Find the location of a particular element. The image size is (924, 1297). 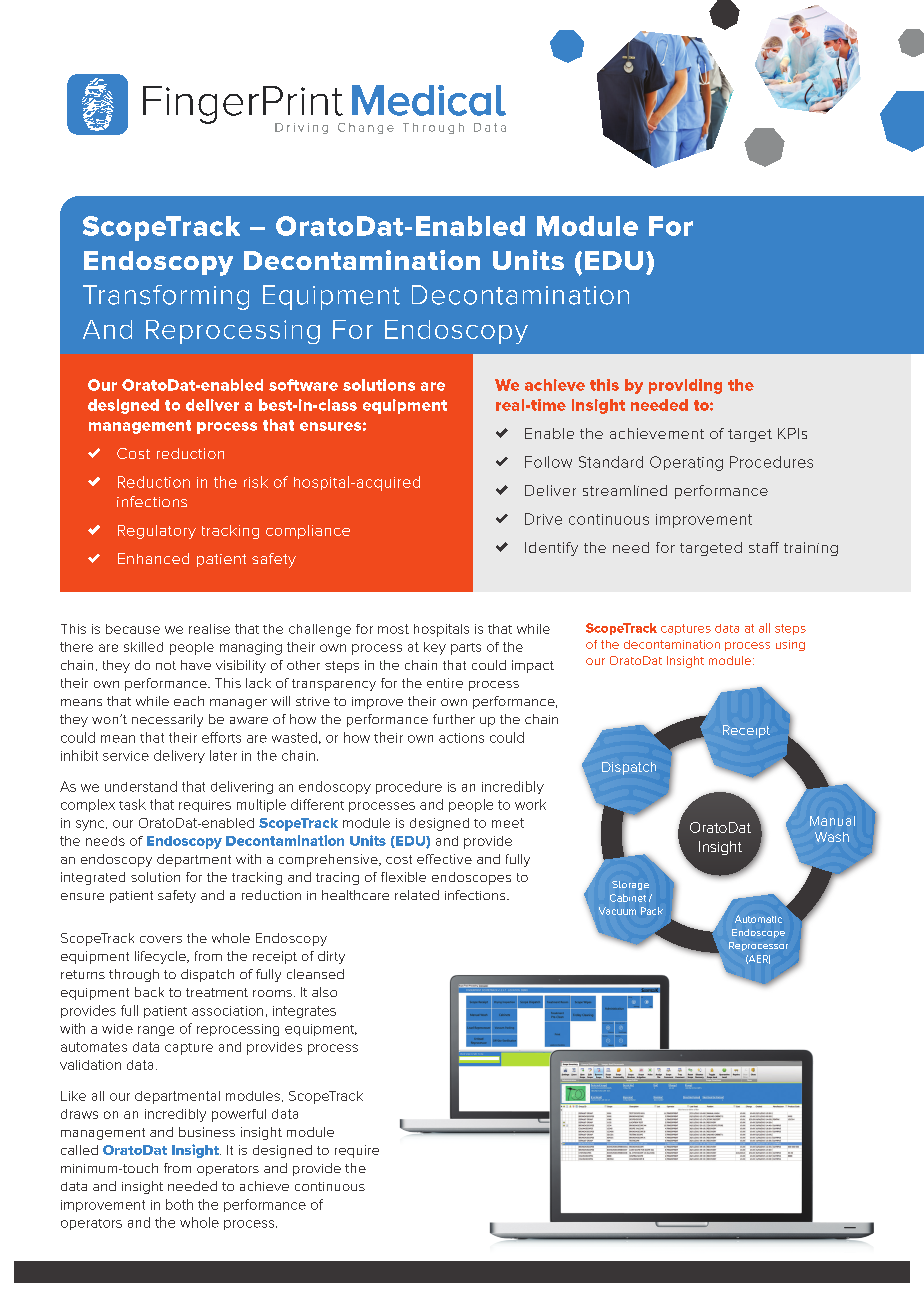

integrated is located at coordinates (93, 878).
